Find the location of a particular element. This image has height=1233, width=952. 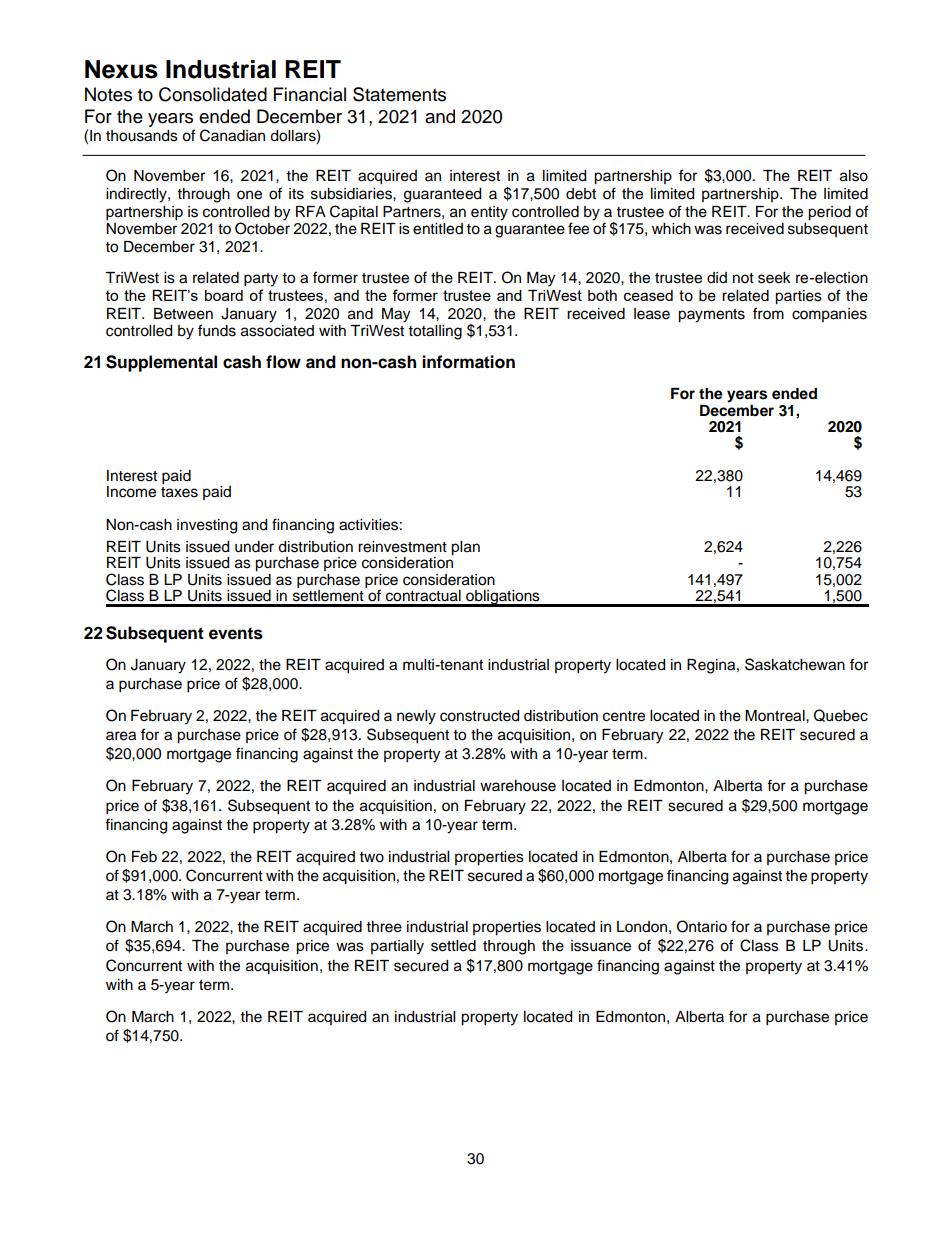

area is located at coordinates (121, 736).
